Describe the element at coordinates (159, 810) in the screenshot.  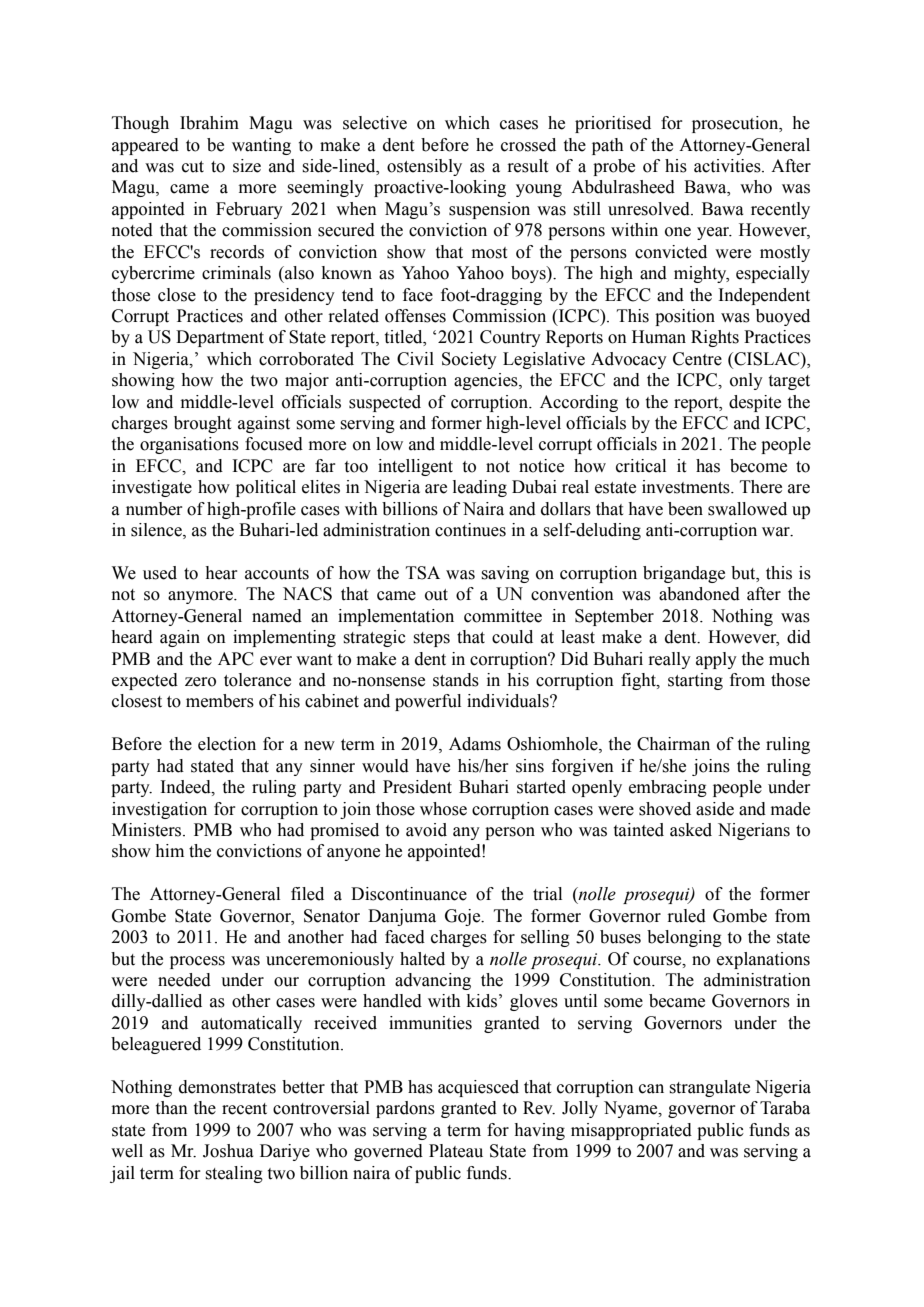
I see `investigation` at that location.
